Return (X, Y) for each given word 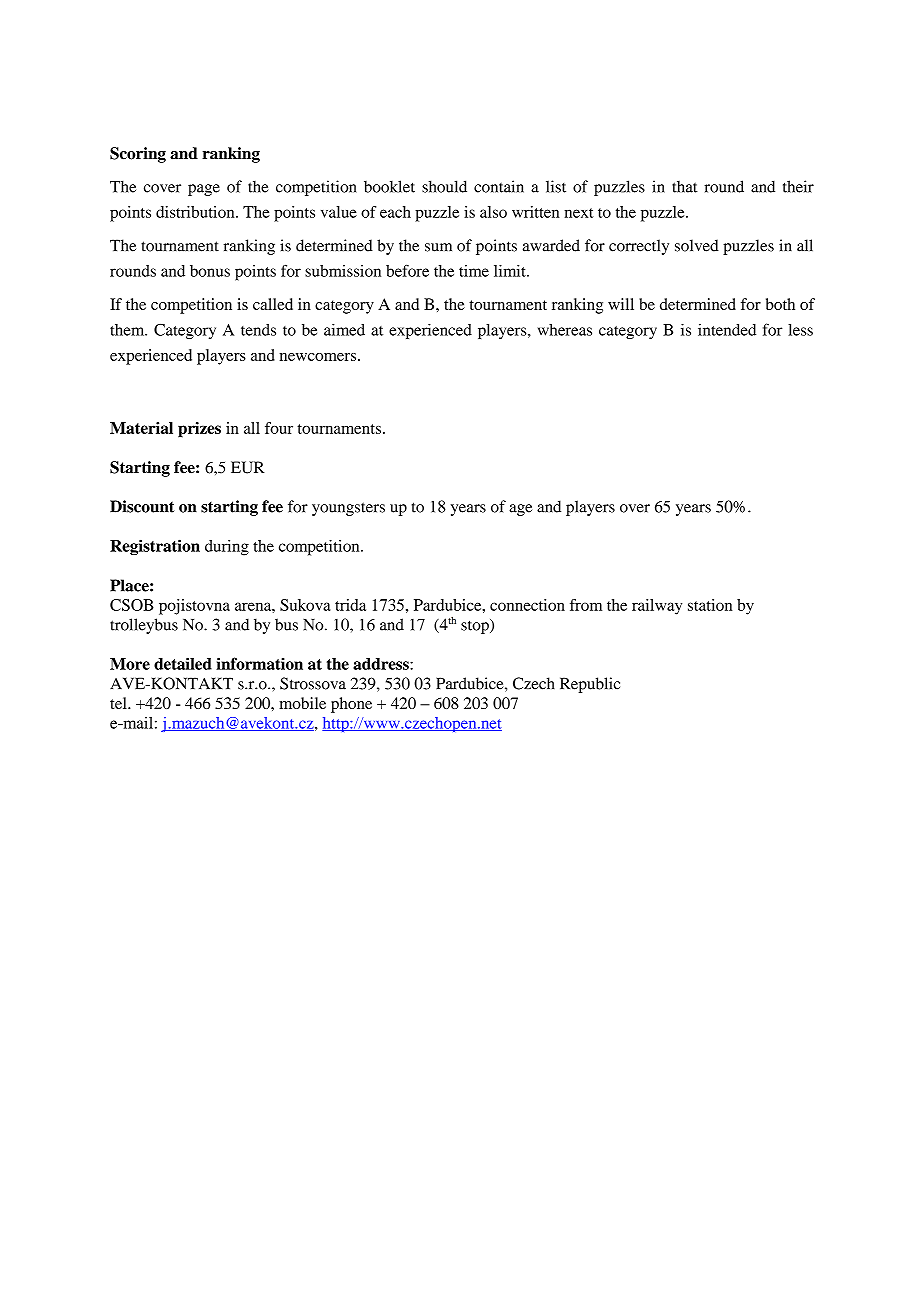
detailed (183, 663)
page (204, 190)
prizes (199, 430)
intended (727, 329)
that (685, 186)
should (444, 186)
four (279, 428)
